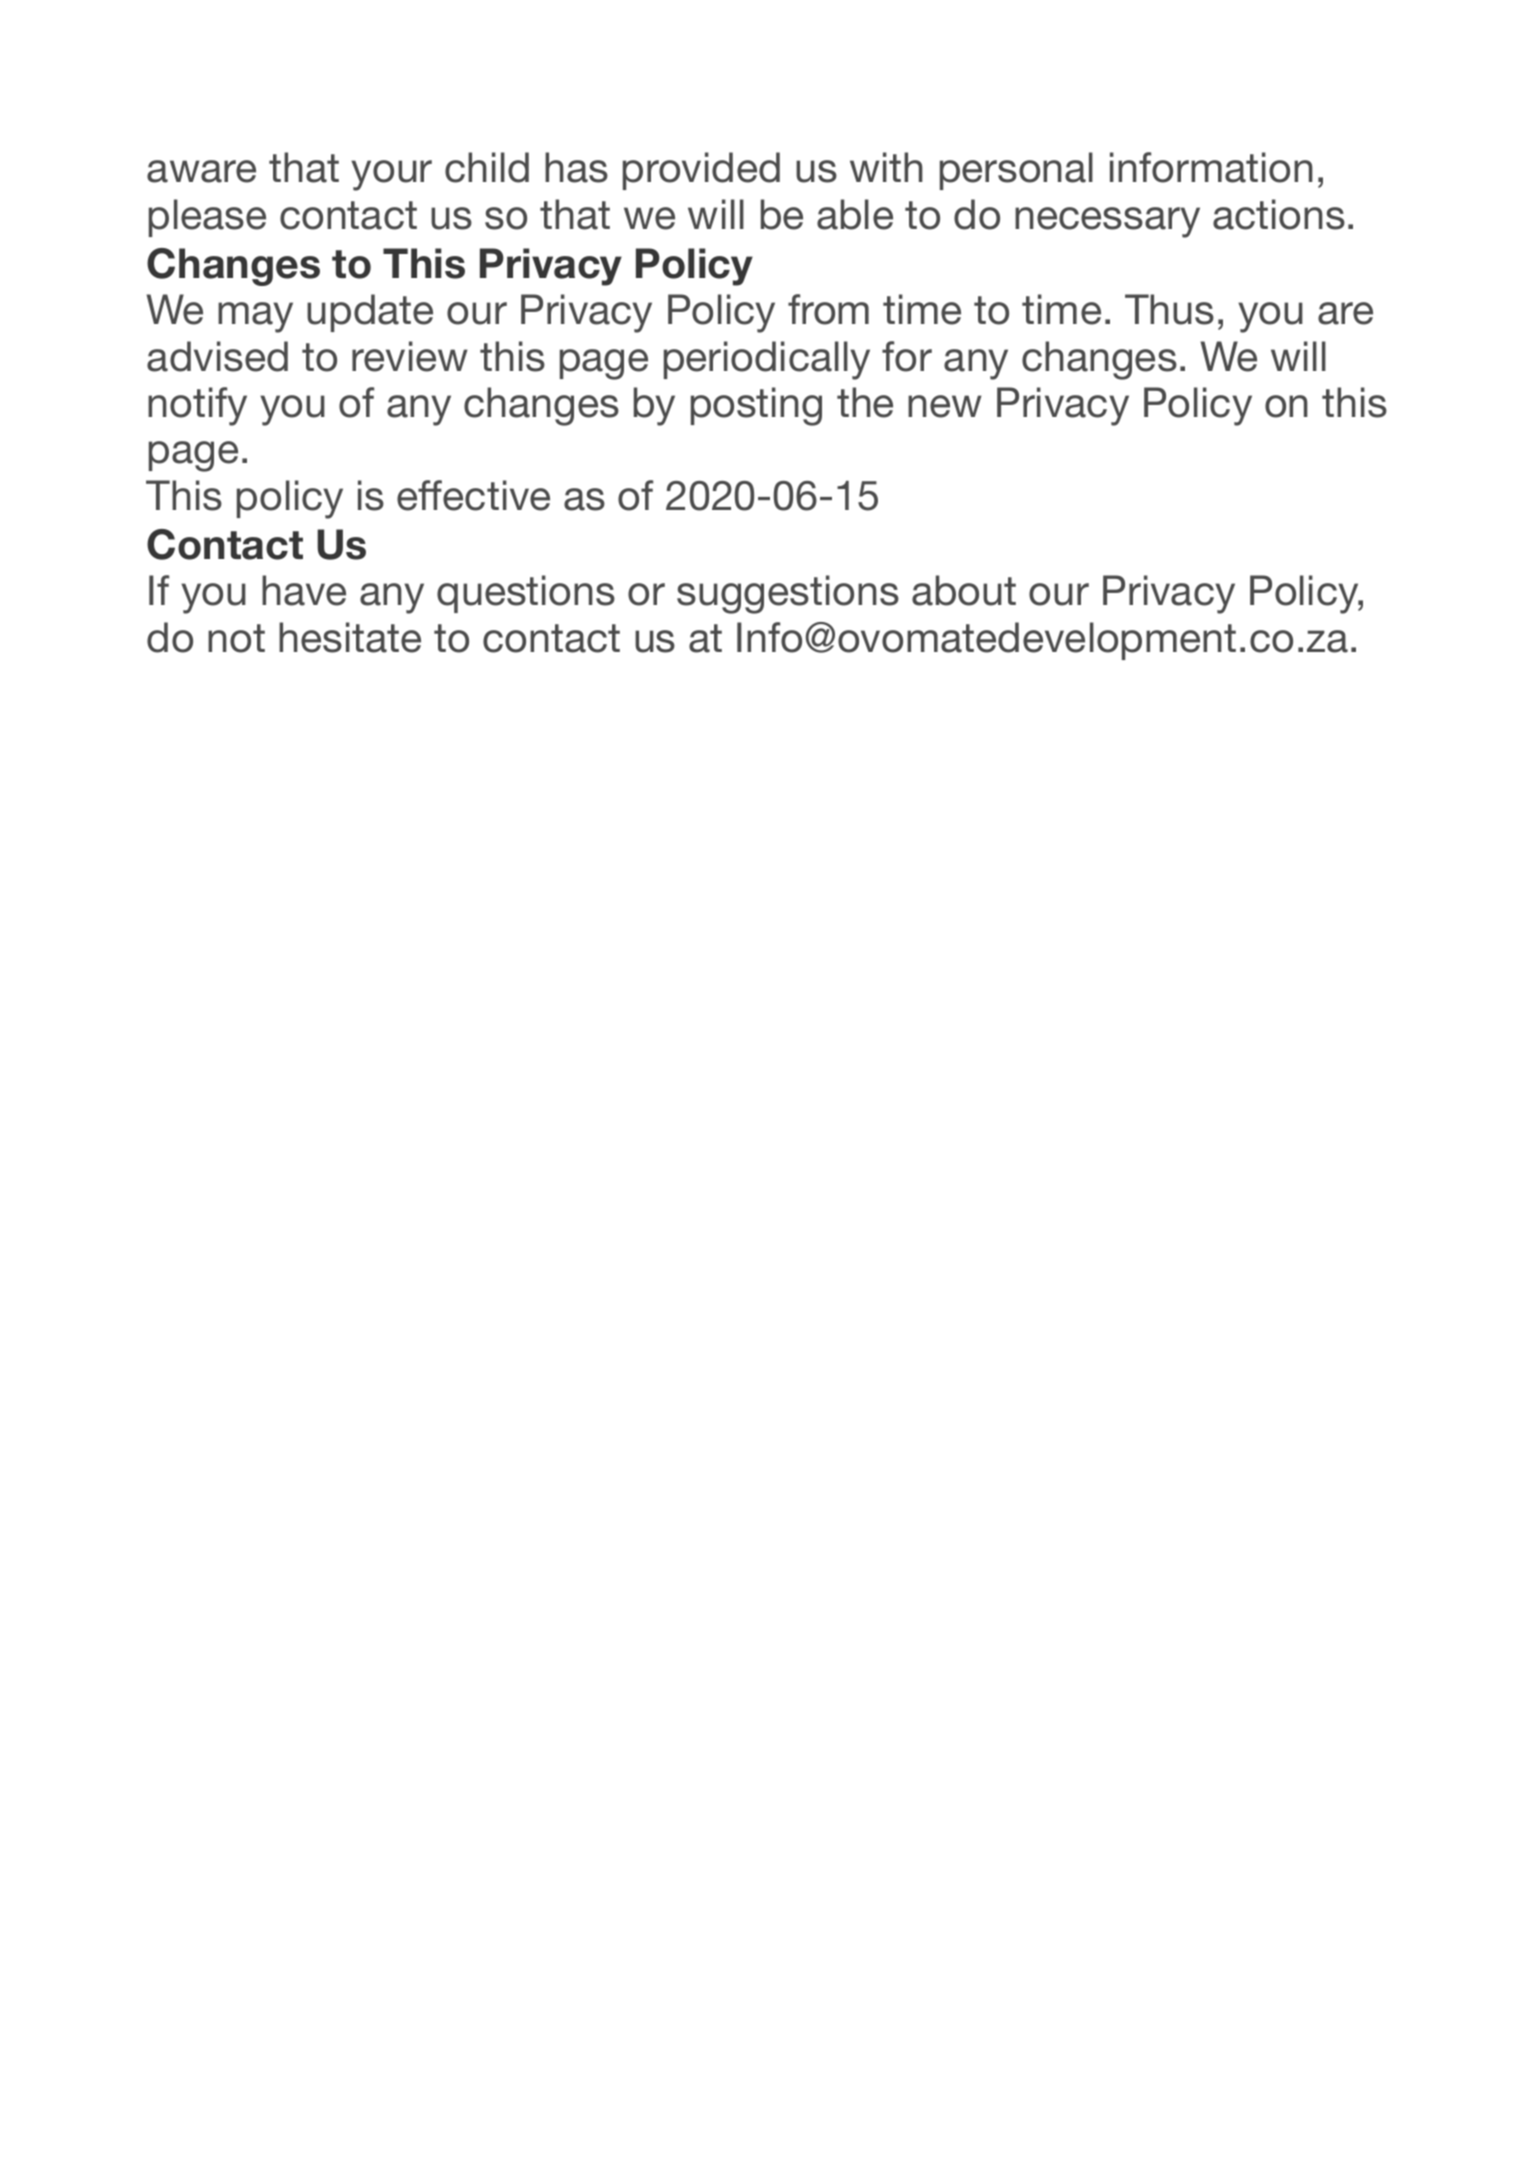  I want to click on personal, so click(1016, 171).
